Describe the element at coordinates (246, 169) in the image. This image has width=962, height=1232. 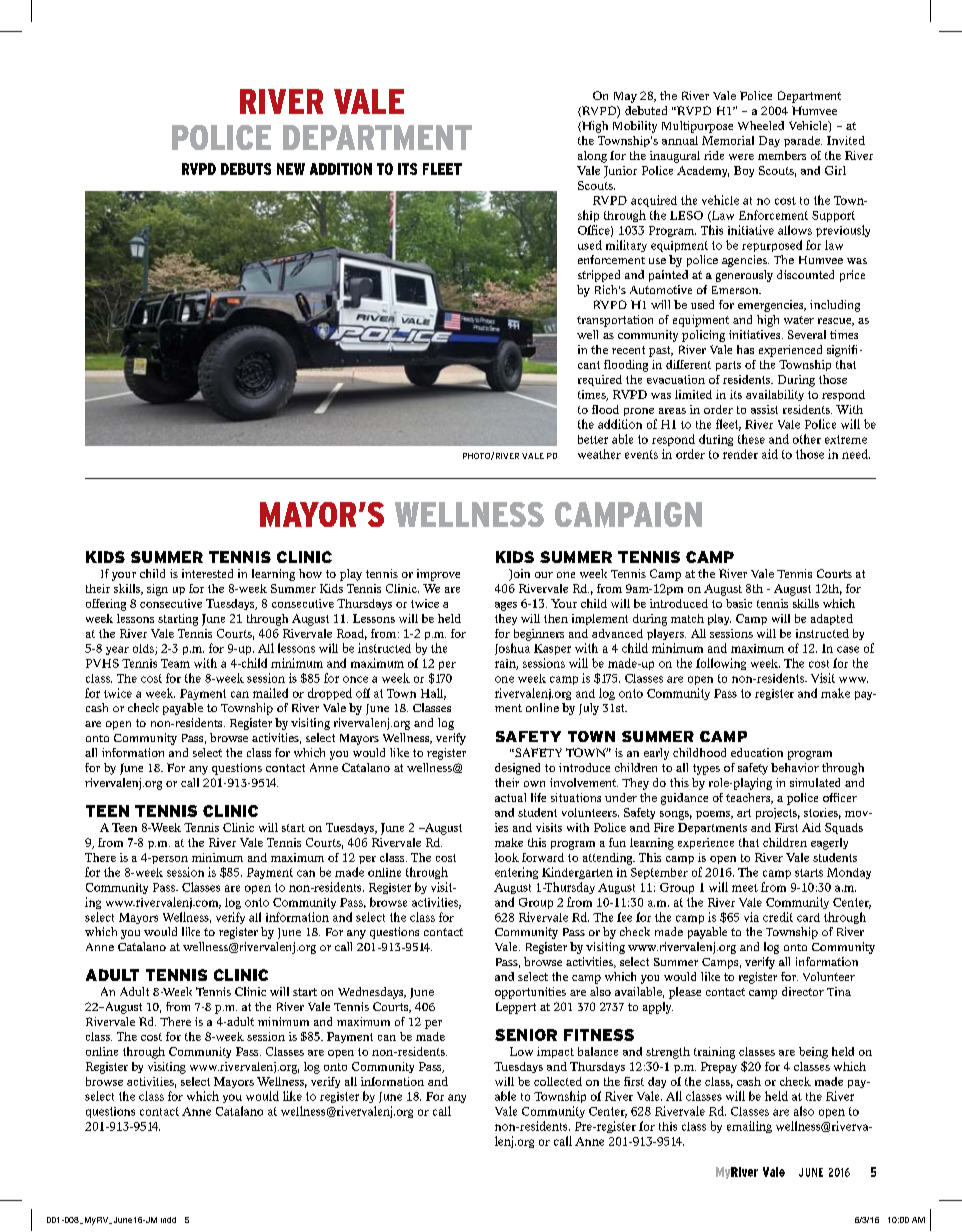
I see `debuts` at that location.
